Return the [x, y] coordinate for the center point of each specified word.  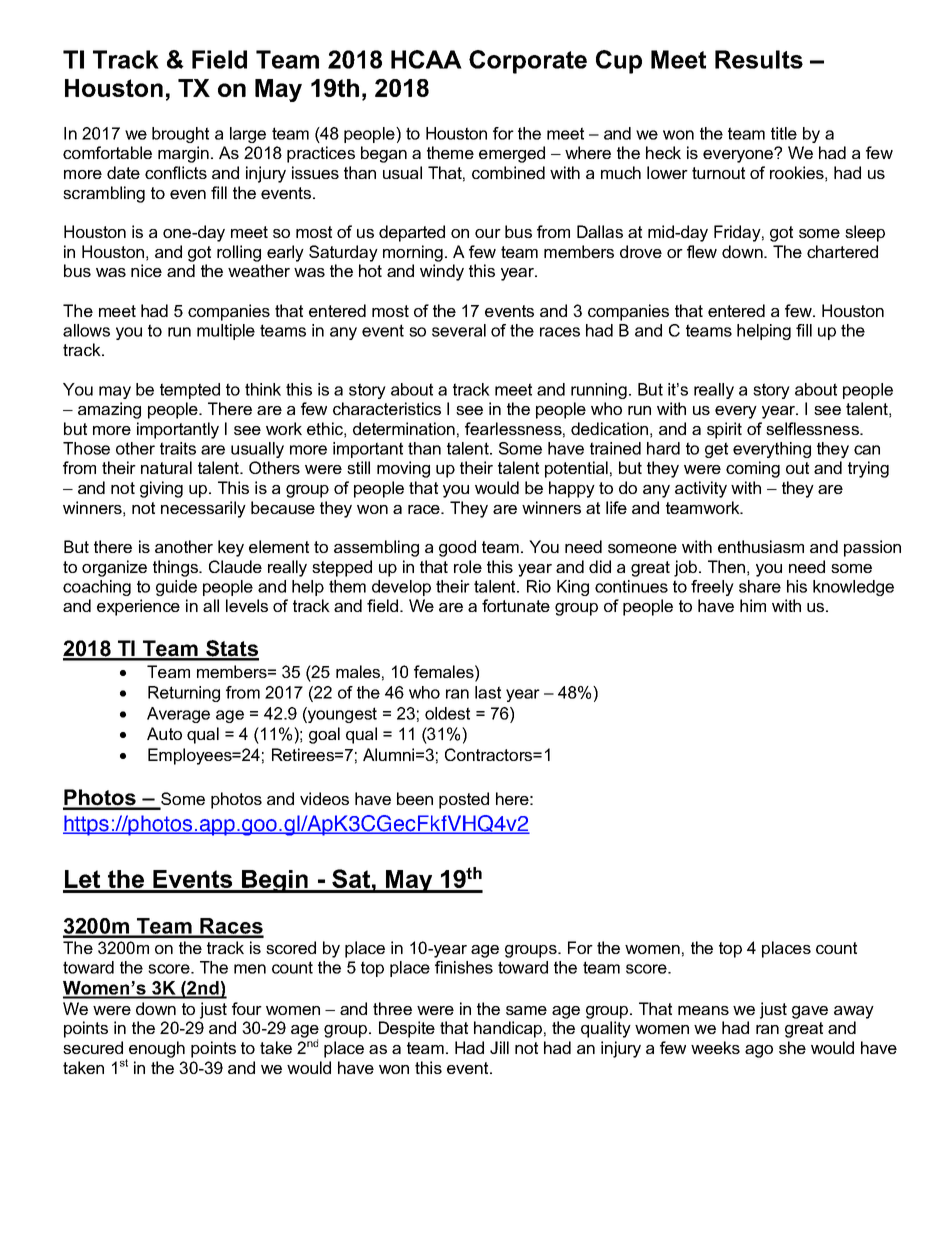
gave [810, 1012]
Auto [164, 733]
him [753, 605]
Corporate [528, 62]
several [459, 330]
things [176, 568]
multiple [226, 332]
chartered [842, 251]
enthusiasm [761, 546]
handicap [508, 1029]
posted [464, 800]
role [468, 566]
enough [157, 1049]
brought [180, 135]
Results [759, 59]
